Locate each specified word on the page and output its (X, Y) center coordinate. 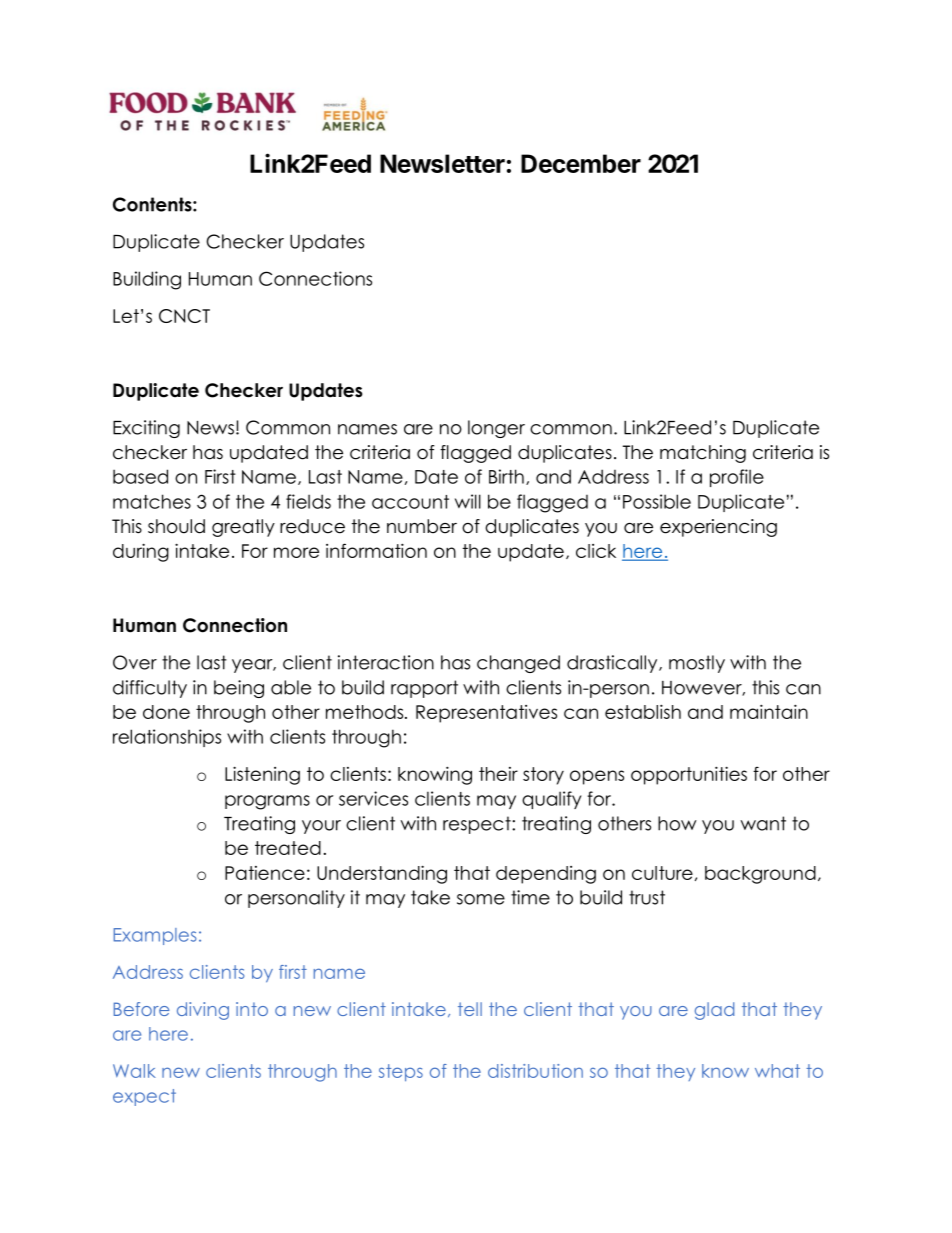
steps (401, 1073)
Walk (134, 1071)
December (581, 163)
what (777, 1071)
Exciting (146, 429)
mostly (697, 664)
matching (703, 454)
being (239, 689)
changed (518, 664)
